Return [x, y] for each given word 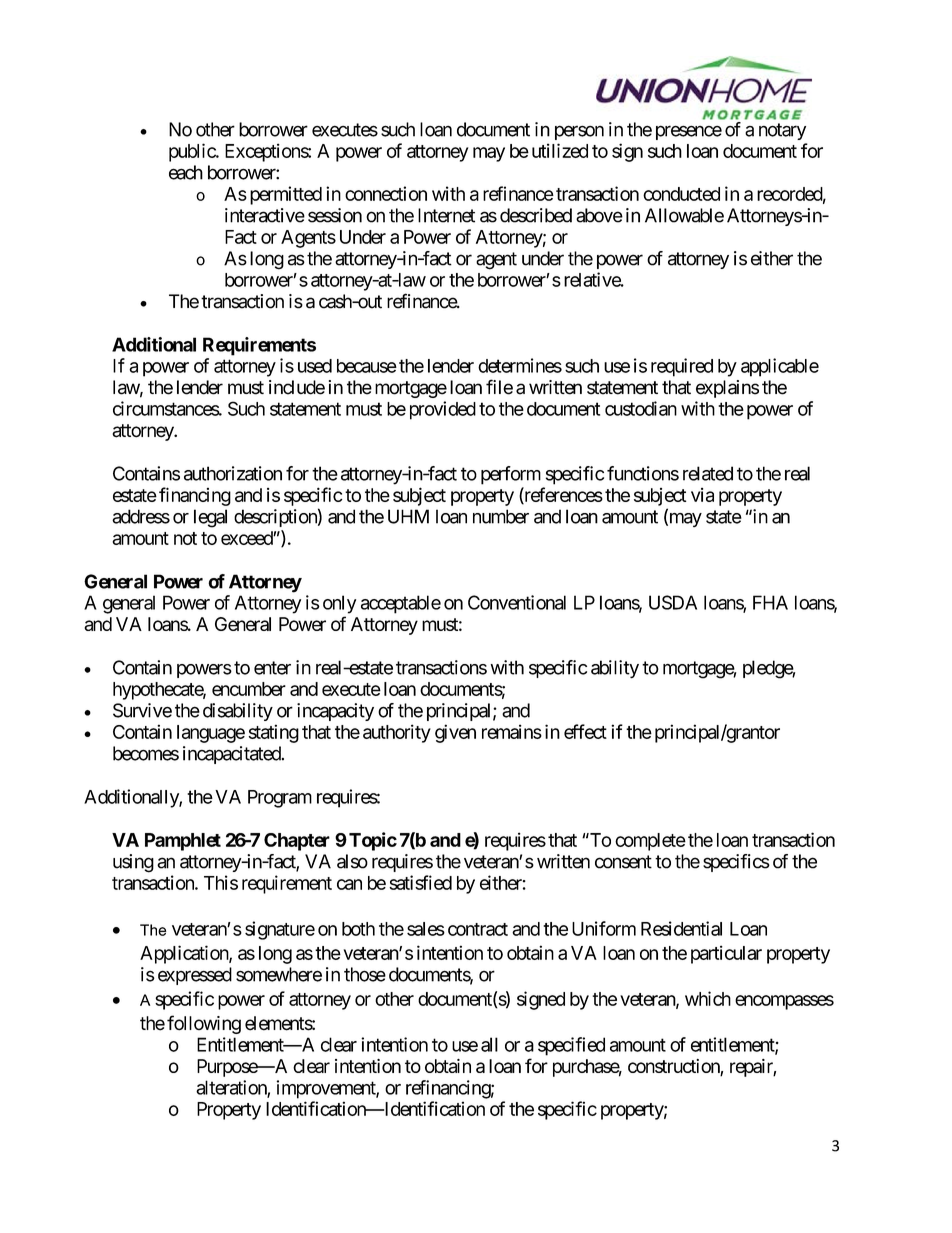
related [708, 473]
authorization [233, 473]
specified [571, 1046]
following [204, 1024]
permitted [286, 195]
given [455, 733]
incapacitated [232, 755]
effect [585, 731]
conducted [681, 194]
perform [511, 475]
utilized [560, 150]
